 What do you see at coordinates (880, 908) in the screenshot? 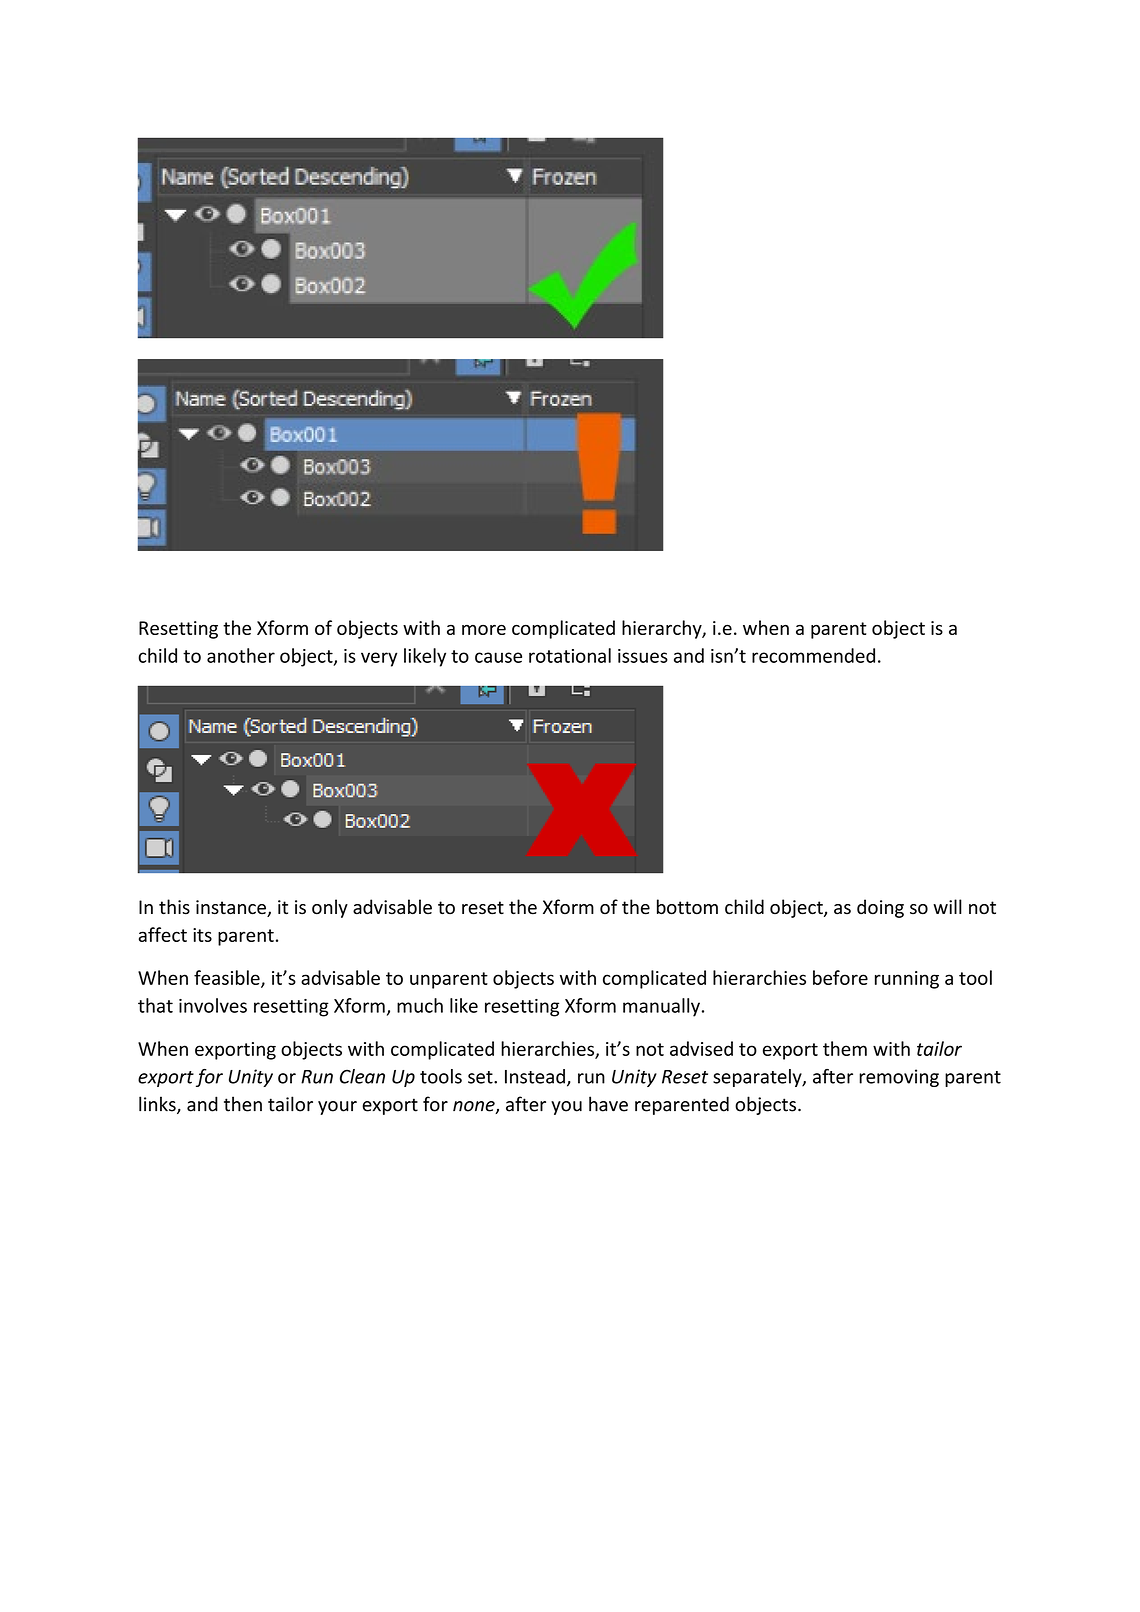
I see `doing` at bounding box center [880, 908].
